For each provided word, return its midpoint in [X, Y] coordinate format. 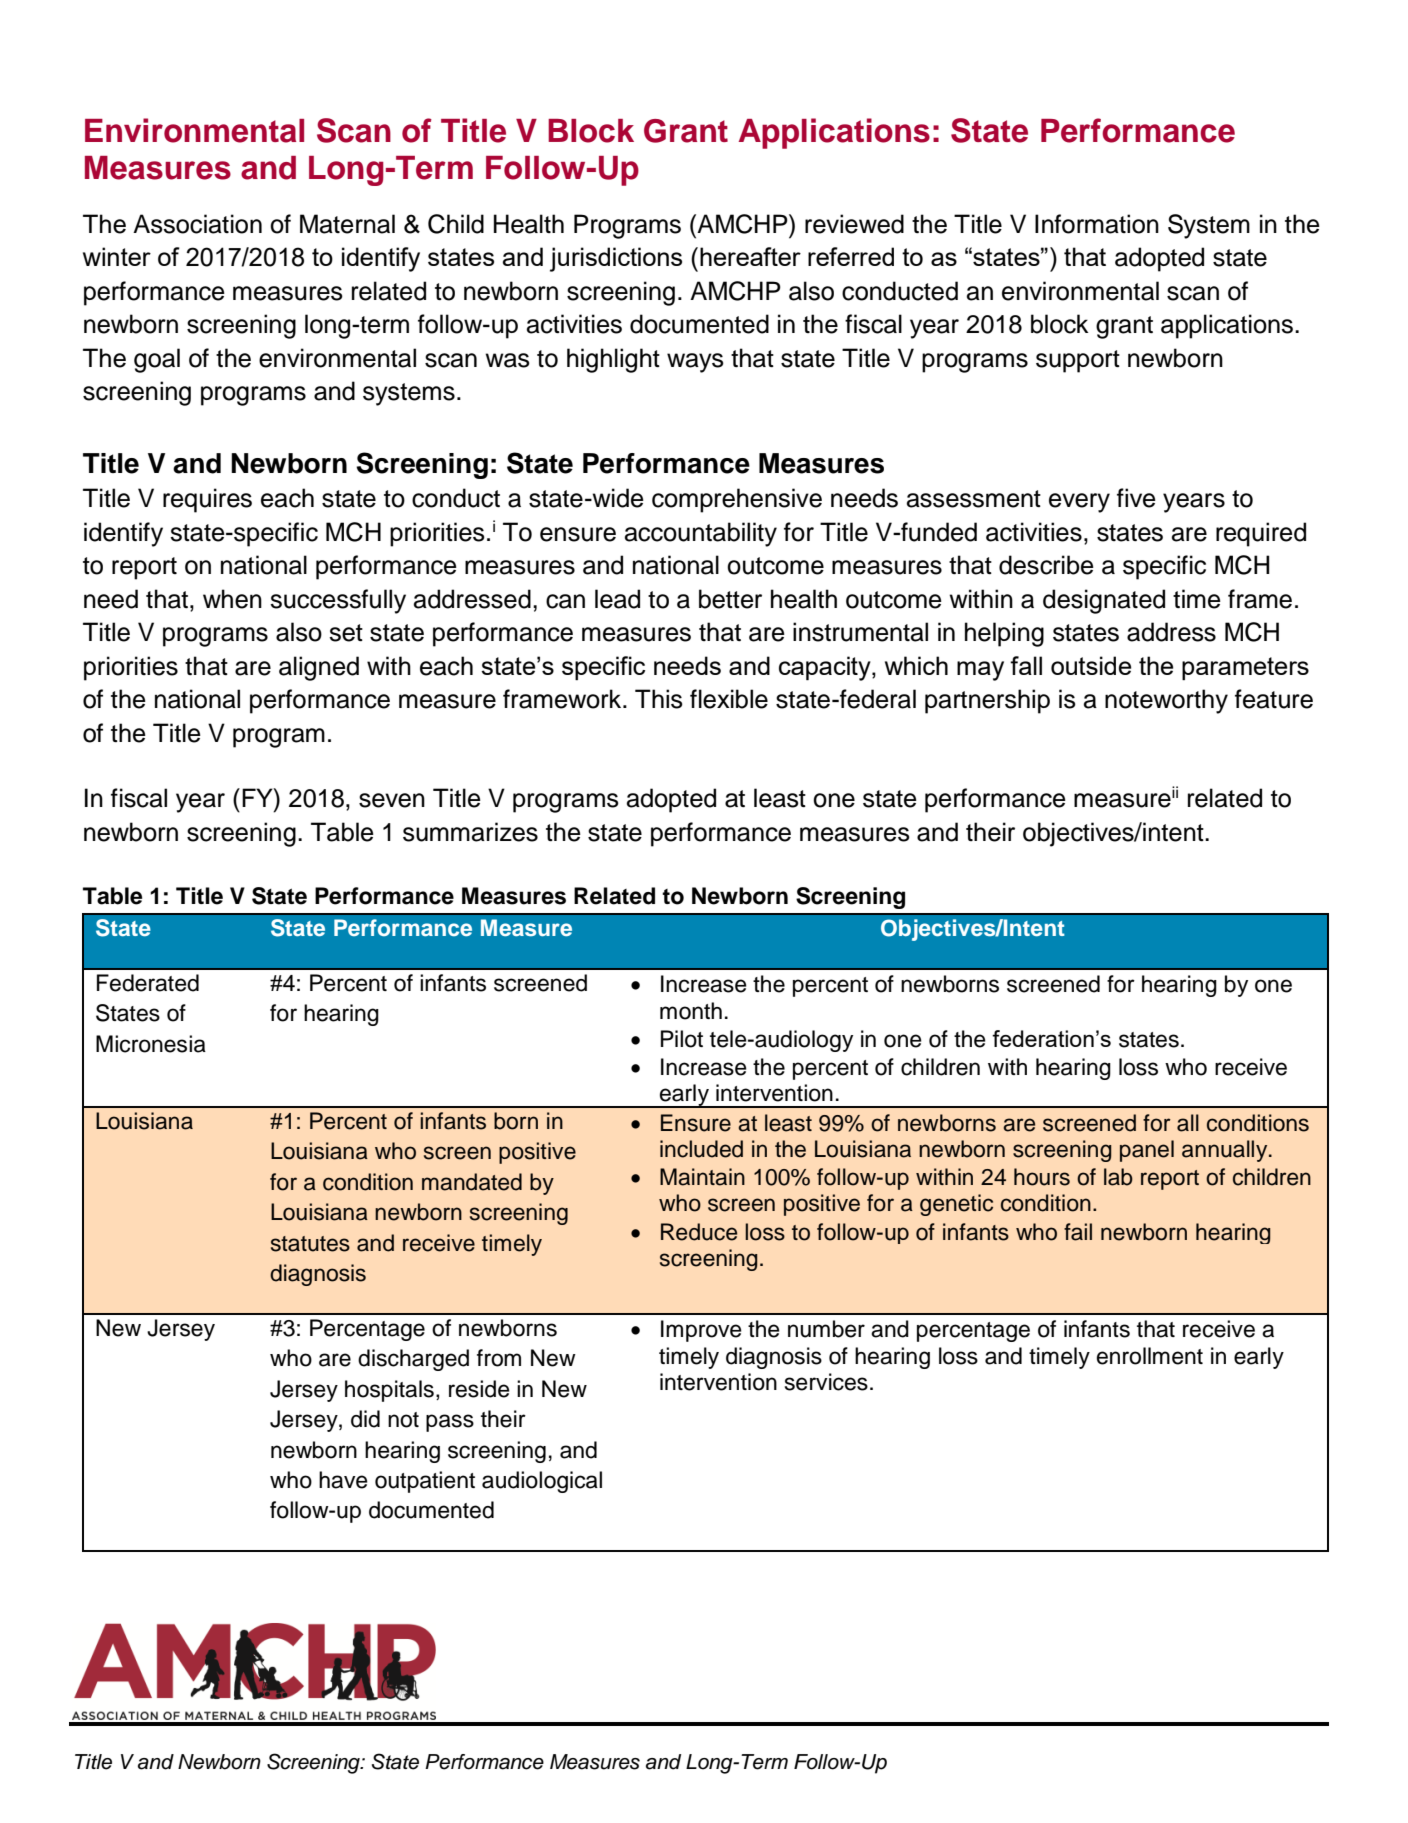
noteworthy [1166, 701]
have [343, 1480]
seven [392, 800]
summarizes [470, 832]
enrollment [1150, 1356]
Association [197, 224]
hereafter [750, 256]
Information [1097, 224]
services [826, 1382]
